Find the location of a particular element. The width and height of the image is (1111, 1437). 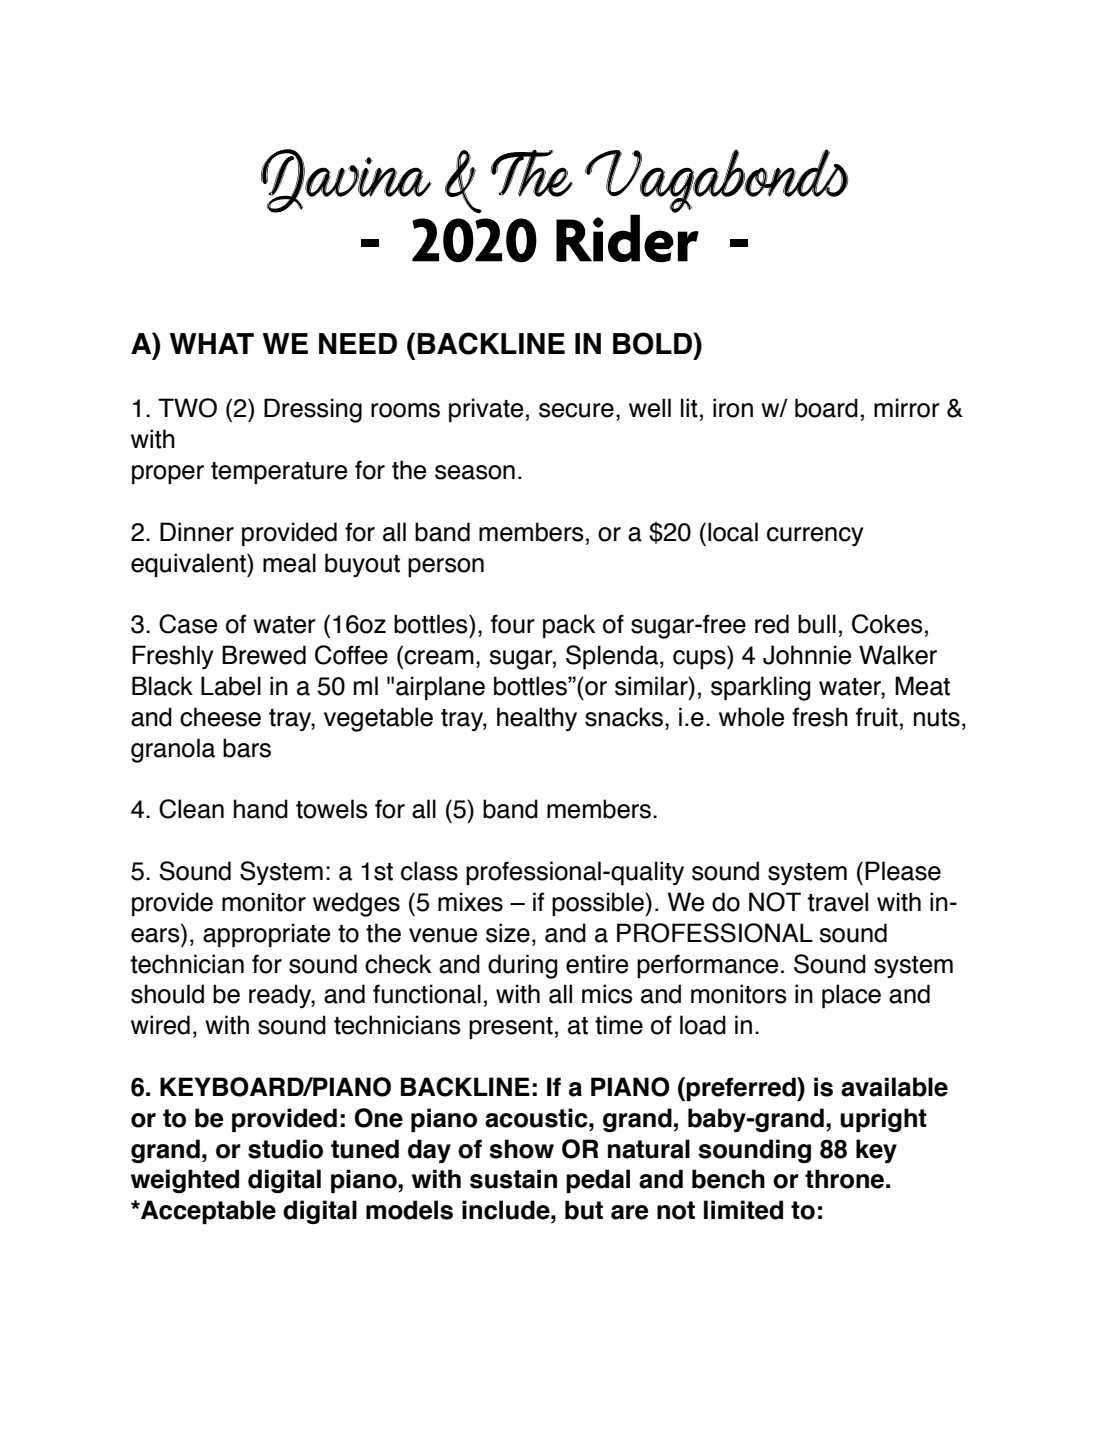

studio is located at coordinates (285, 1149).
